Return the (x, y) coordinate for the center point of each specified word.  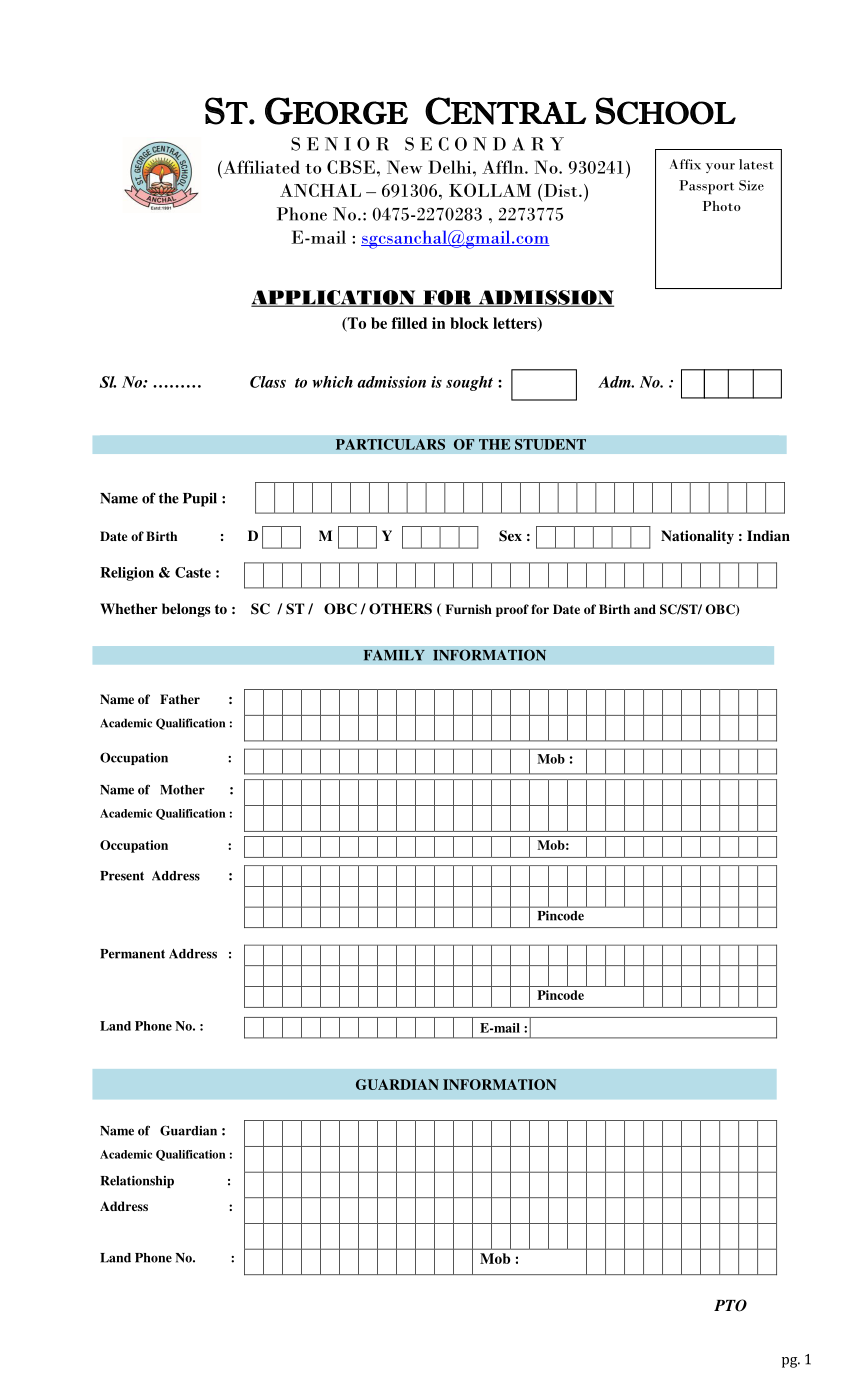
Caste (193, 572)
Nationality (697, 537)
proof (512, 610)
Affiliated (260, 167)
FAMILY (394, 655)
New (405, 167)
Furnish (468, 609)
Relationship (137, 1181)
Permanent (132, 954)
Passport (706, 187)
